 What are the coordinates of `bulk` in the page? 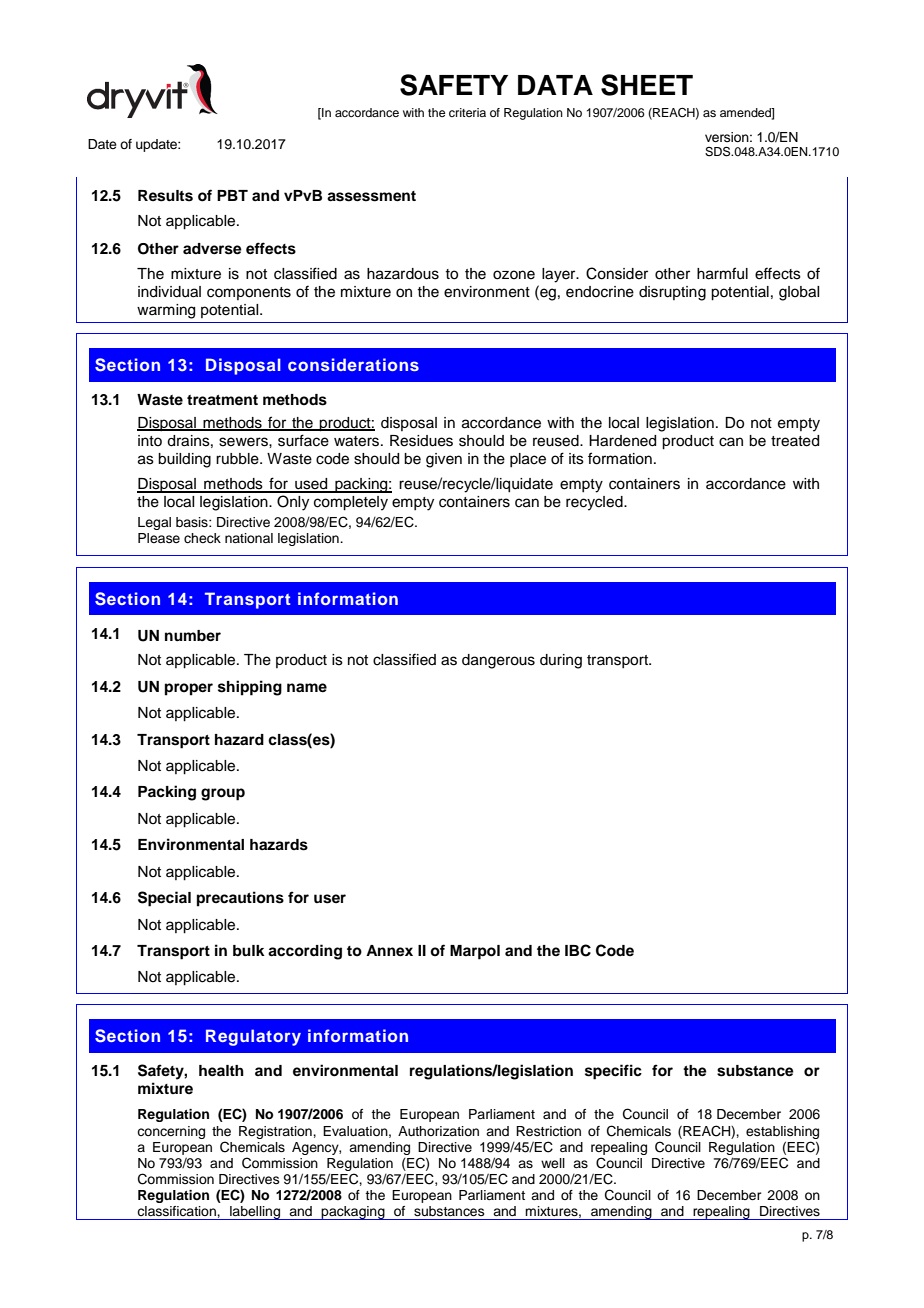 It's located at (249, 950).
